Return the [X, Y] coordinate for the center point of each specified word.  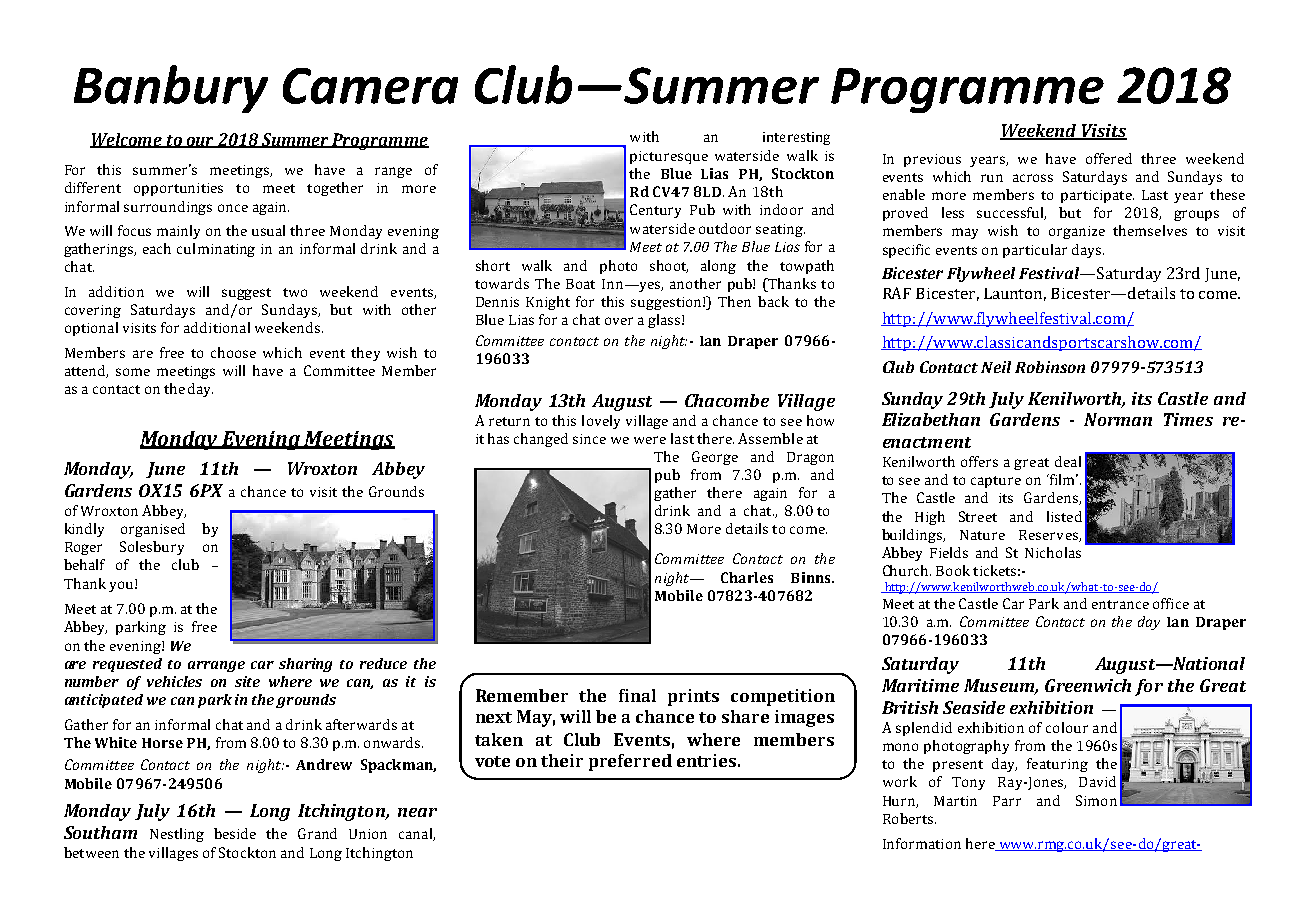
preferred [630, 762]
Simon [1096, 800]
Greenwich [1088, 685]
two [295, 292]
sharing [305, 665]
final [637, 695]
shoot [669, 266]
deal [1068, 461]
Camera [370, 86]
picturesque [669, 157]
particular [1035, 251]
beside [235, 833]
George [715, 458]
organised [153, 530]
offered [1109, 158]
